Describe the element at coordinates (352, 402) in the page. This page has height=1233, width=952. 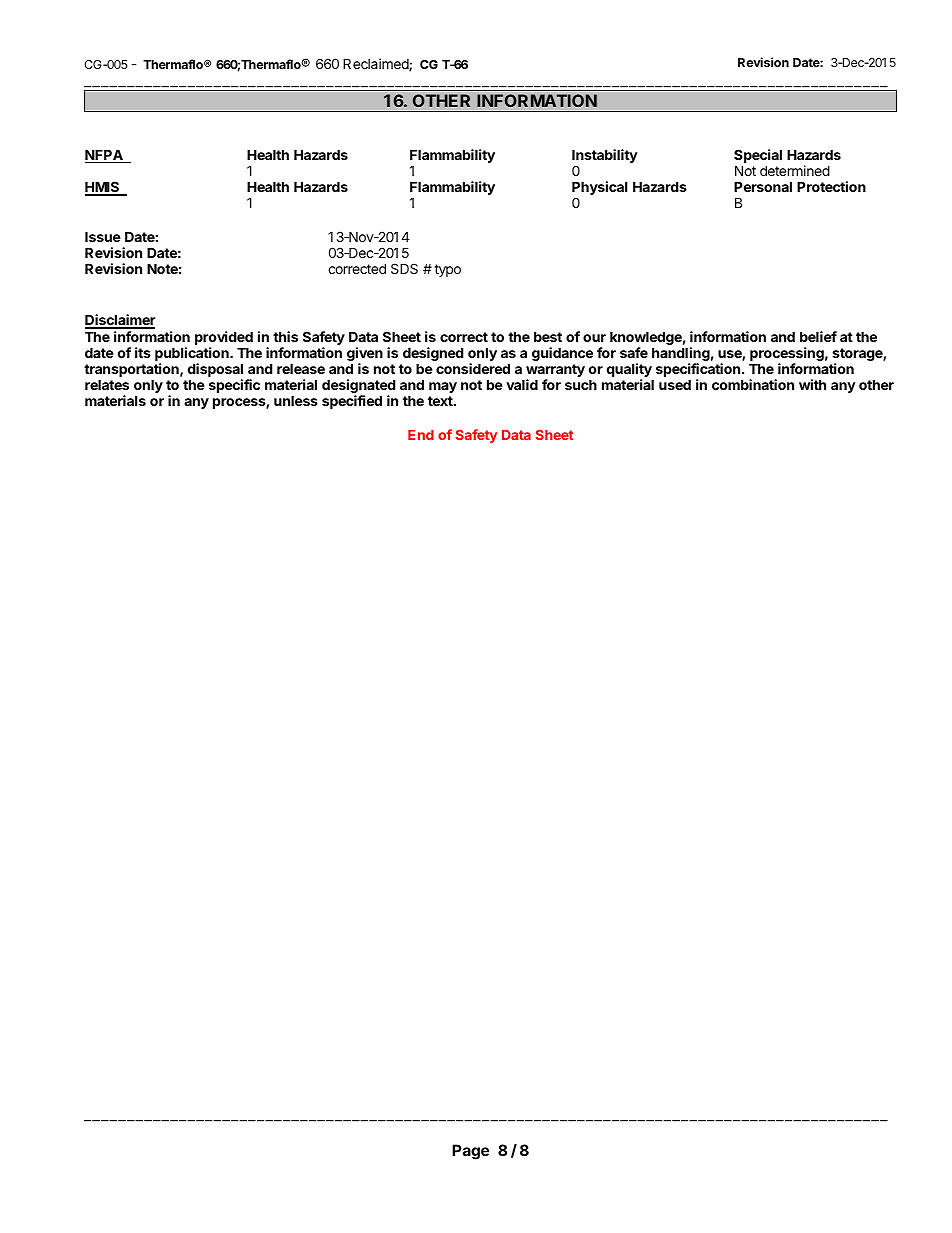
I see `specified` at that location.
